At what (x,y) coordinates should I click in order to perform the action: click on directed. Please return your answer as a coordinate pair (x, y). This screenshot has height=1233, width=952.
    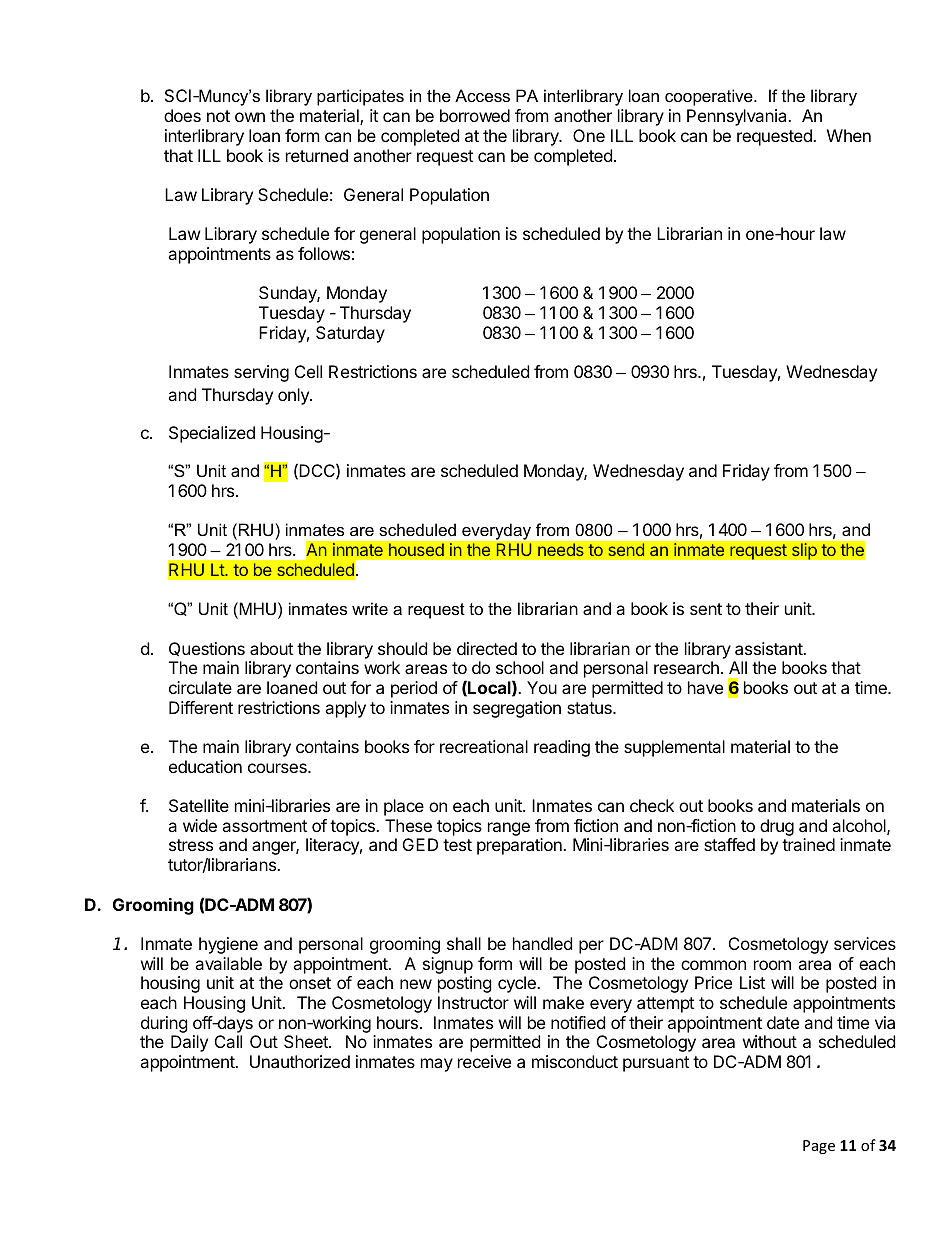
    Looking at the image, I should click on (487, 648).
